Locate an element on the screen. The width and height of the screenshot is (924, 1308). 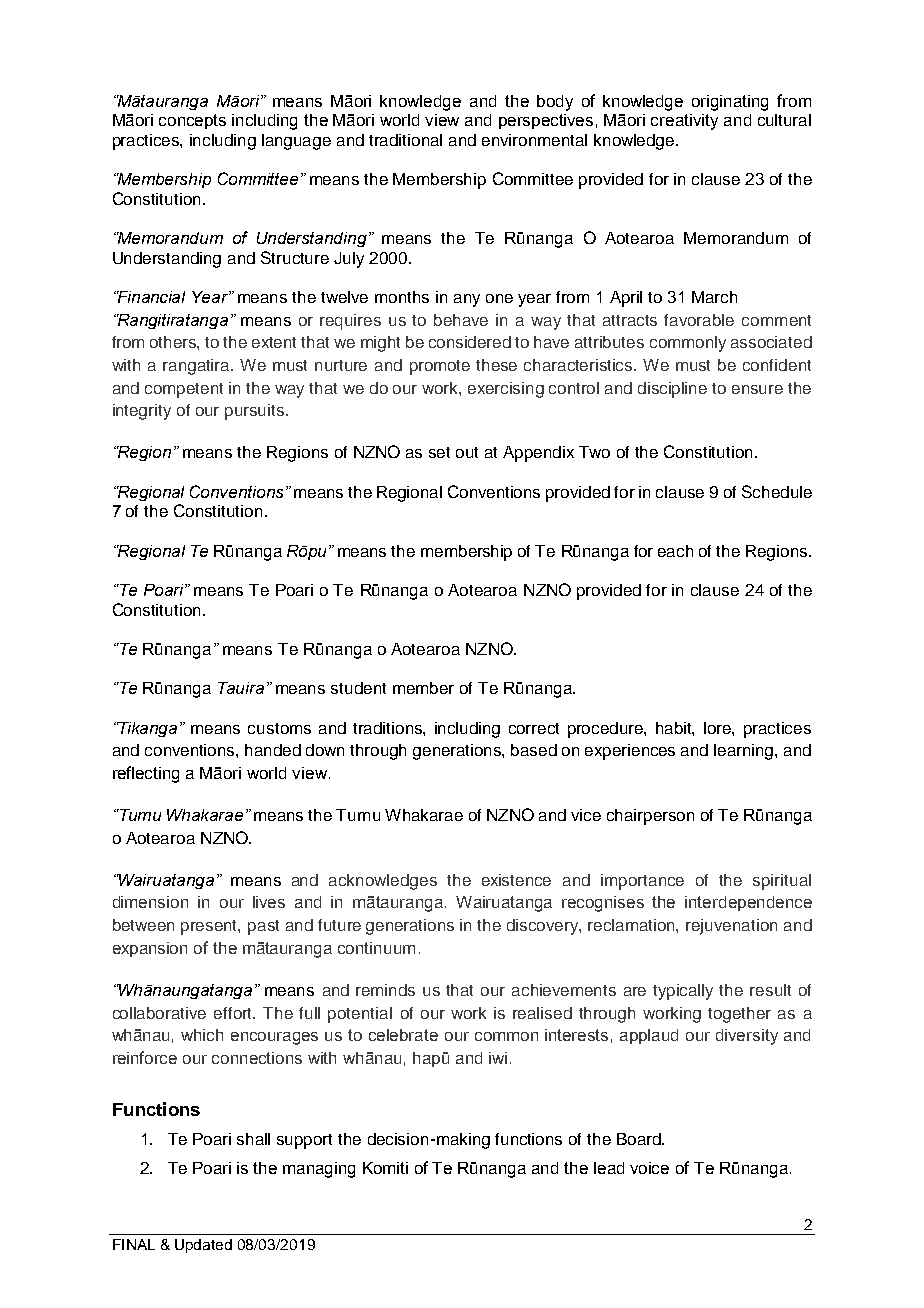
traditional is located at coordinates (405, 140).
